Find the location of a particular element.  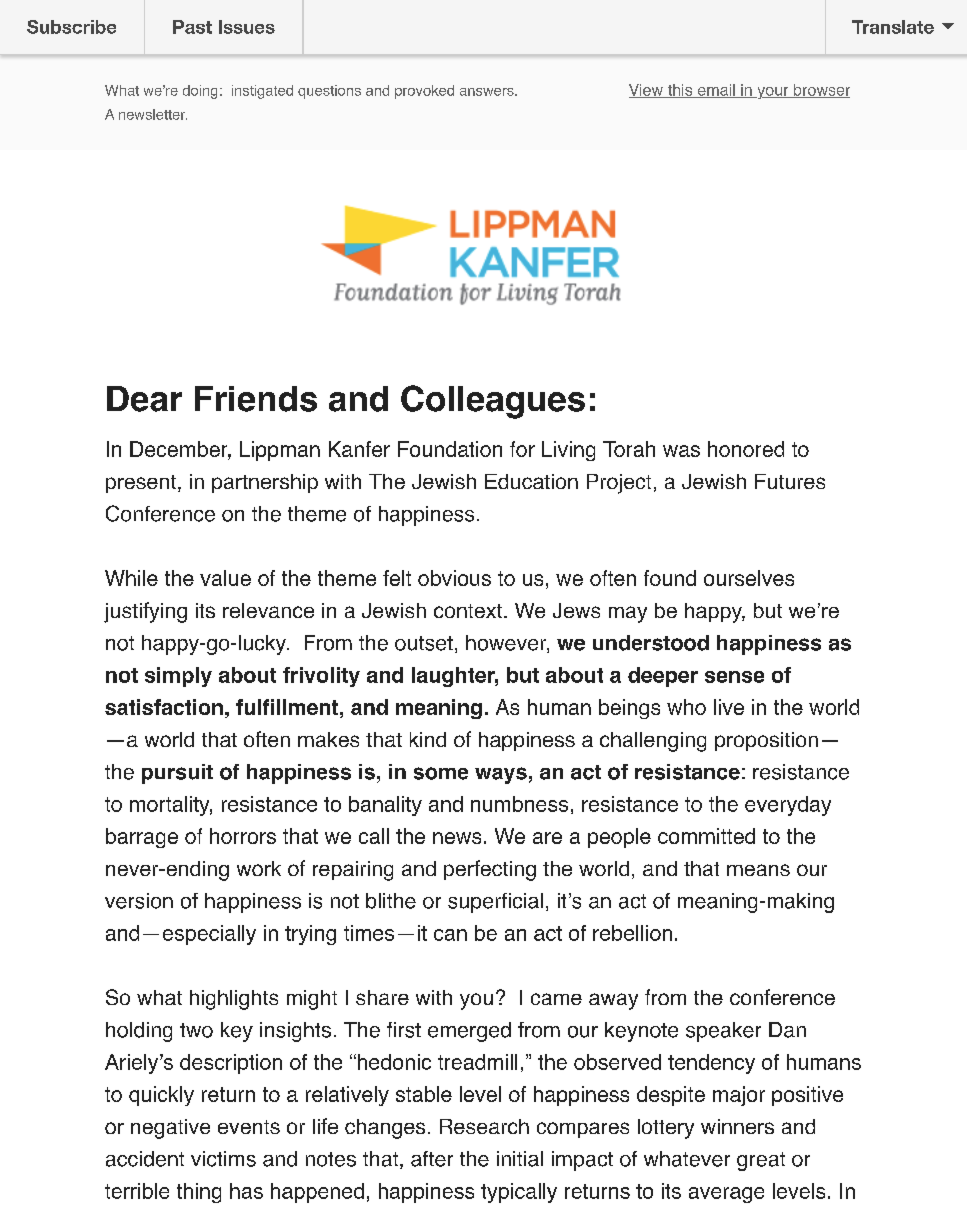

everyday is located at coordinates (788, 806).
